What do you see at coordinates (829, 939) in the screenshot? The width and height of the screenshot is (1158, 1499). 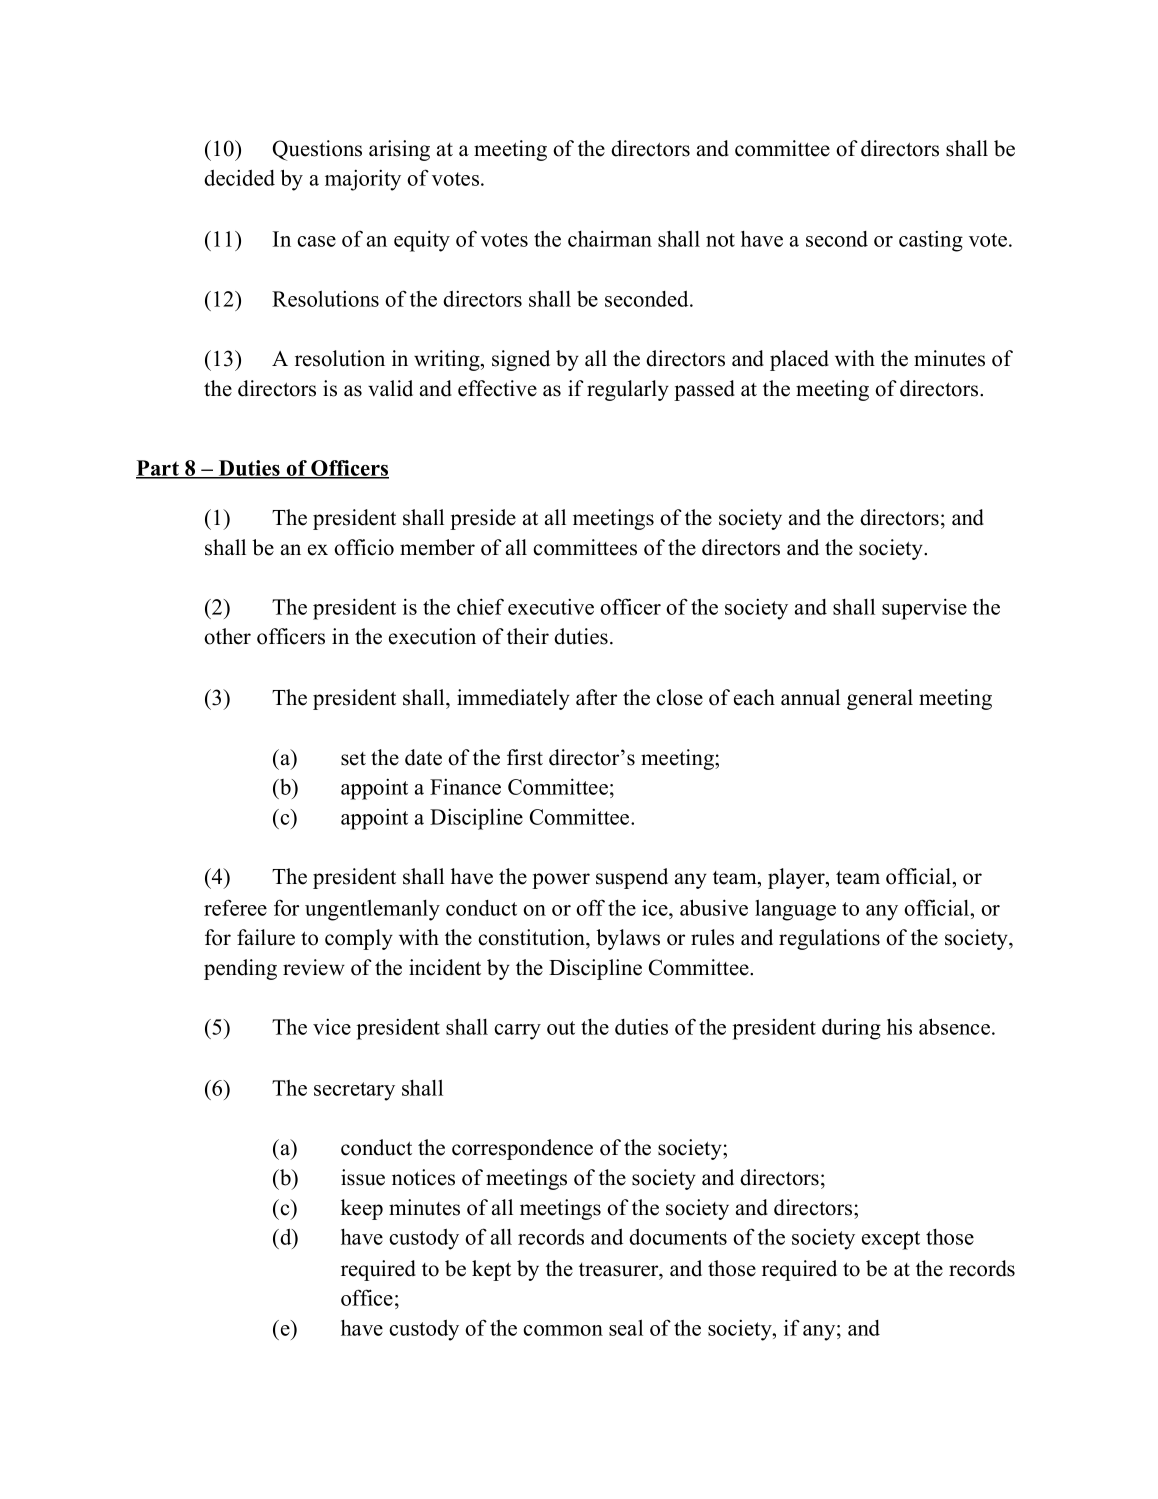 I see `regulations` at bounding box center [829, 939].
